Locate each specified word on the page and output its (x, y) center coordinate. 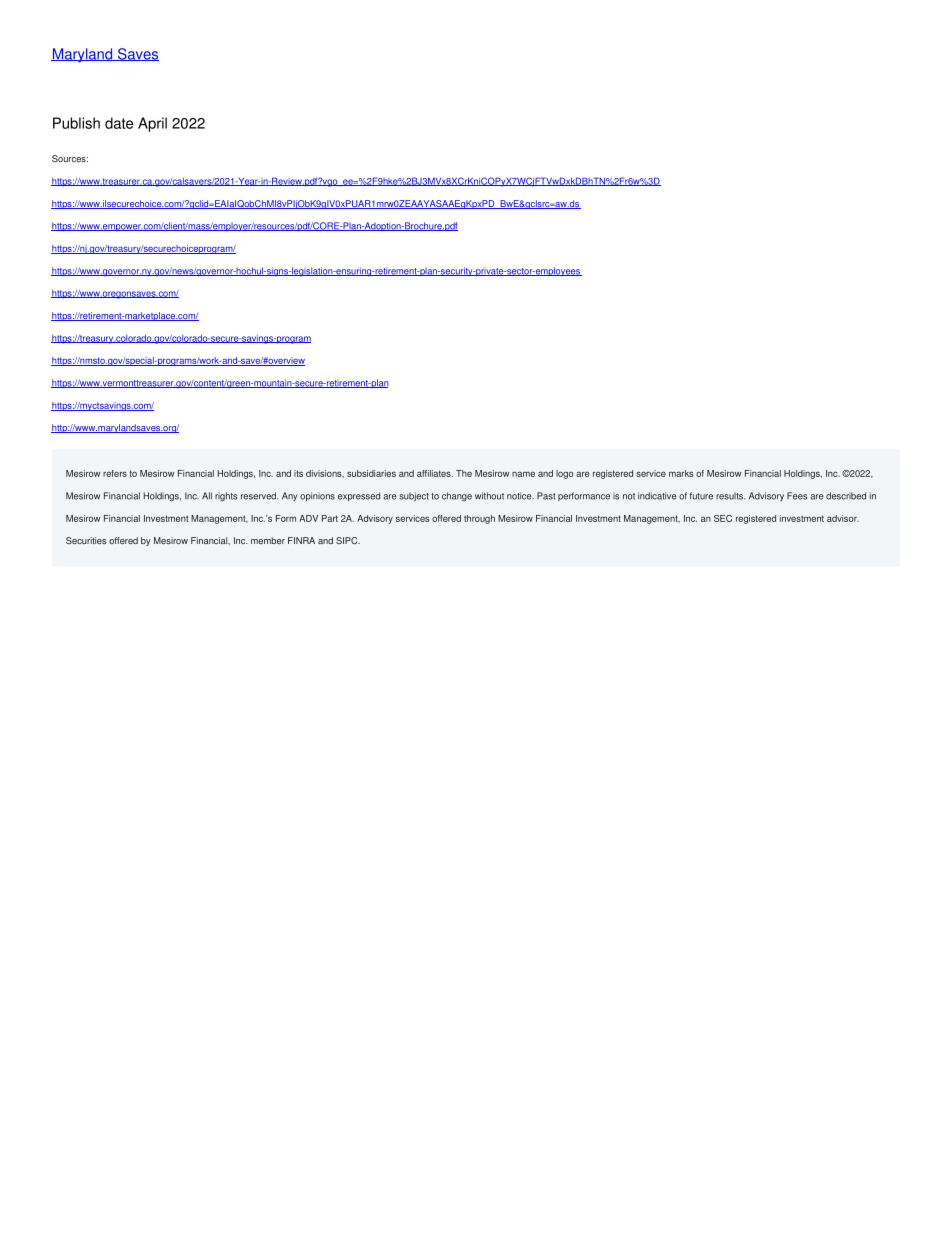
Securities (86, 540)
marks (681, 473)
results (730, 496)
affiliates (435, 473)
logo (564, 474)
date (119, 123)
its (298, 473)
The (464, 473)
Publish (76, 123)
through (479, 519)
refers (115, 473)
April (152, 124)
